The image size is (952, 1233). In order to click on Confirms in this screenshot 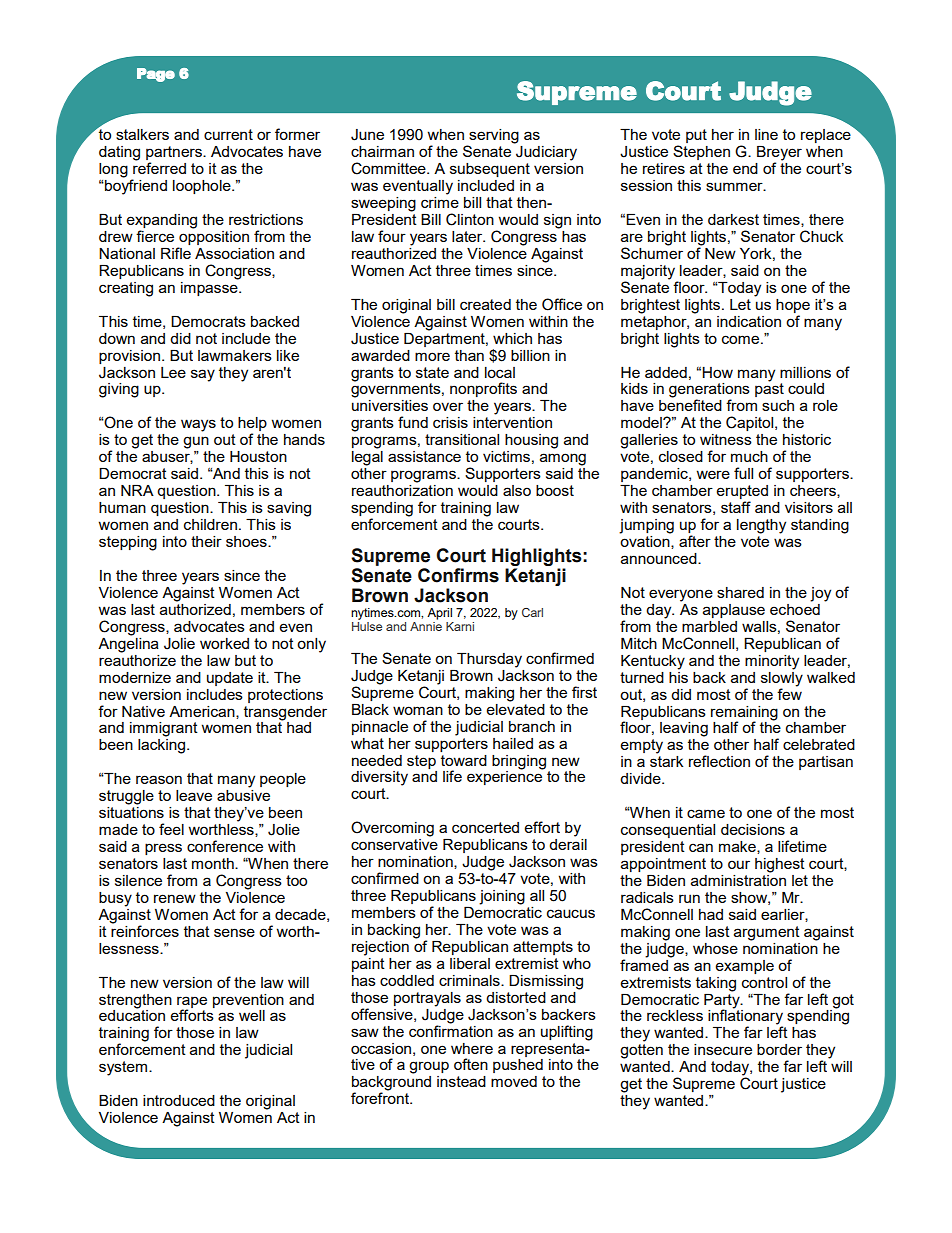, I will do `click(458, 575)`.
